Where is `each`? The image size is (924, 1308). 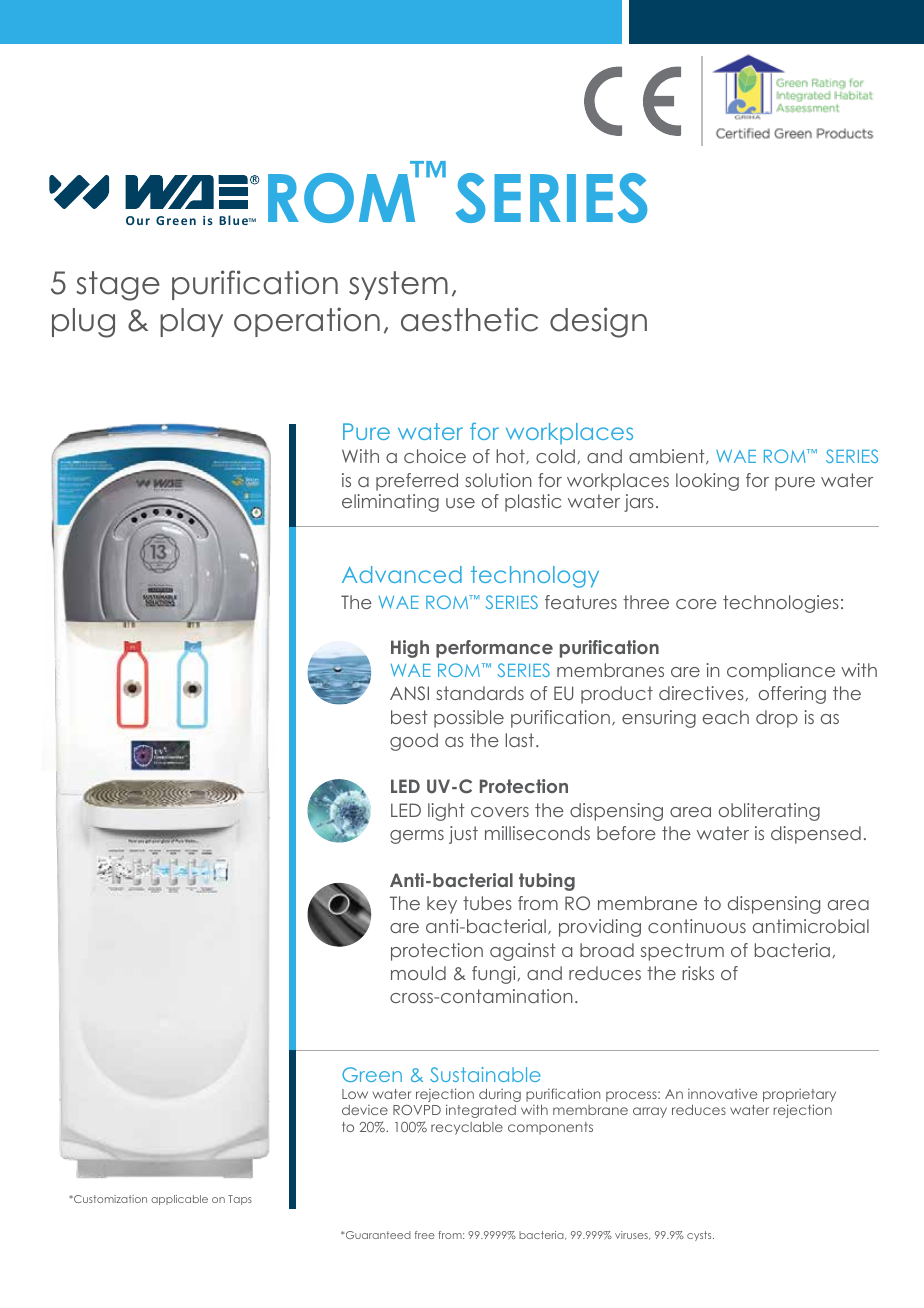 each is located at coordinates (726, 717).
